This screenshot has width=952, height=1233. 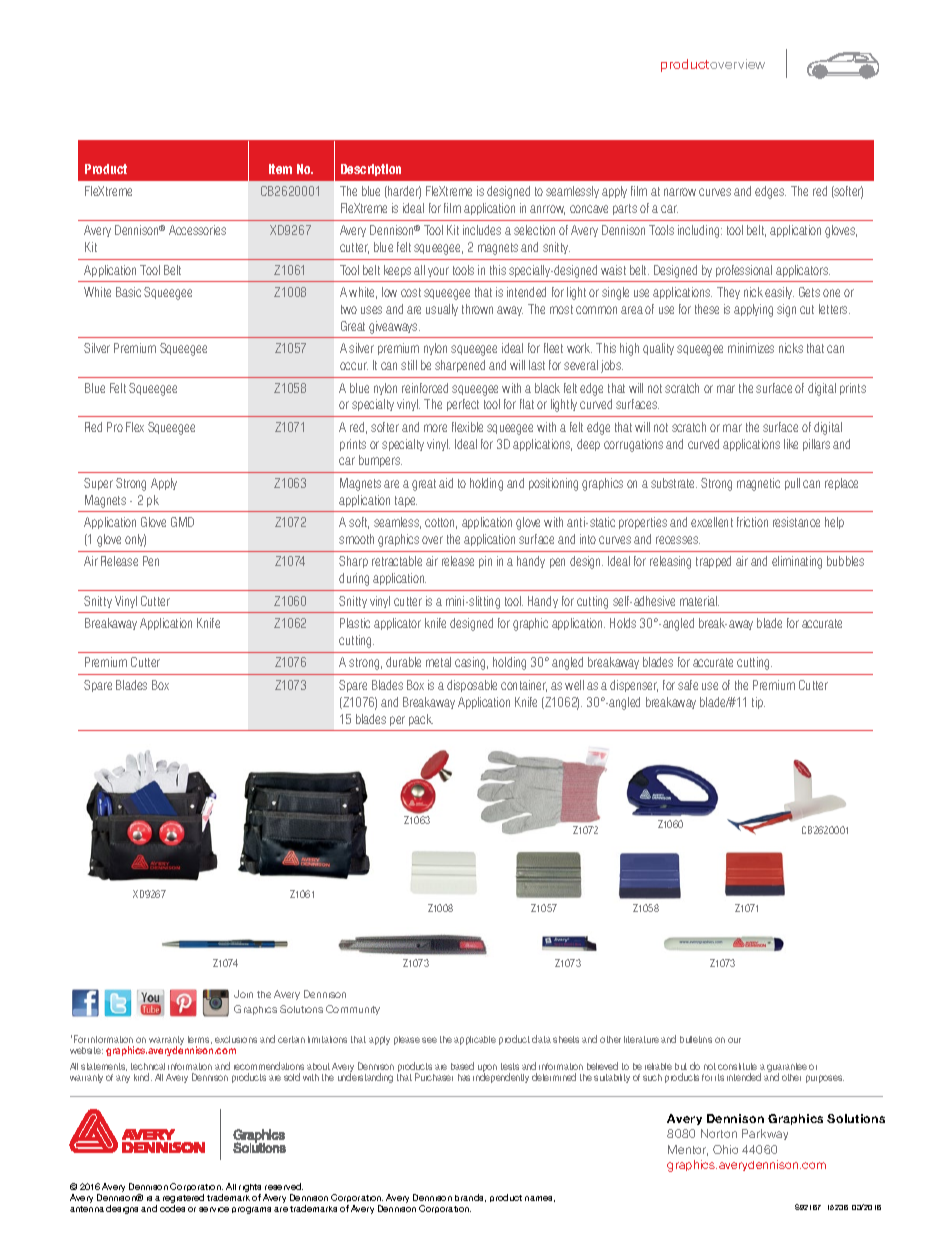 I want to click on Ohio, so click(x=725, y=1149).
